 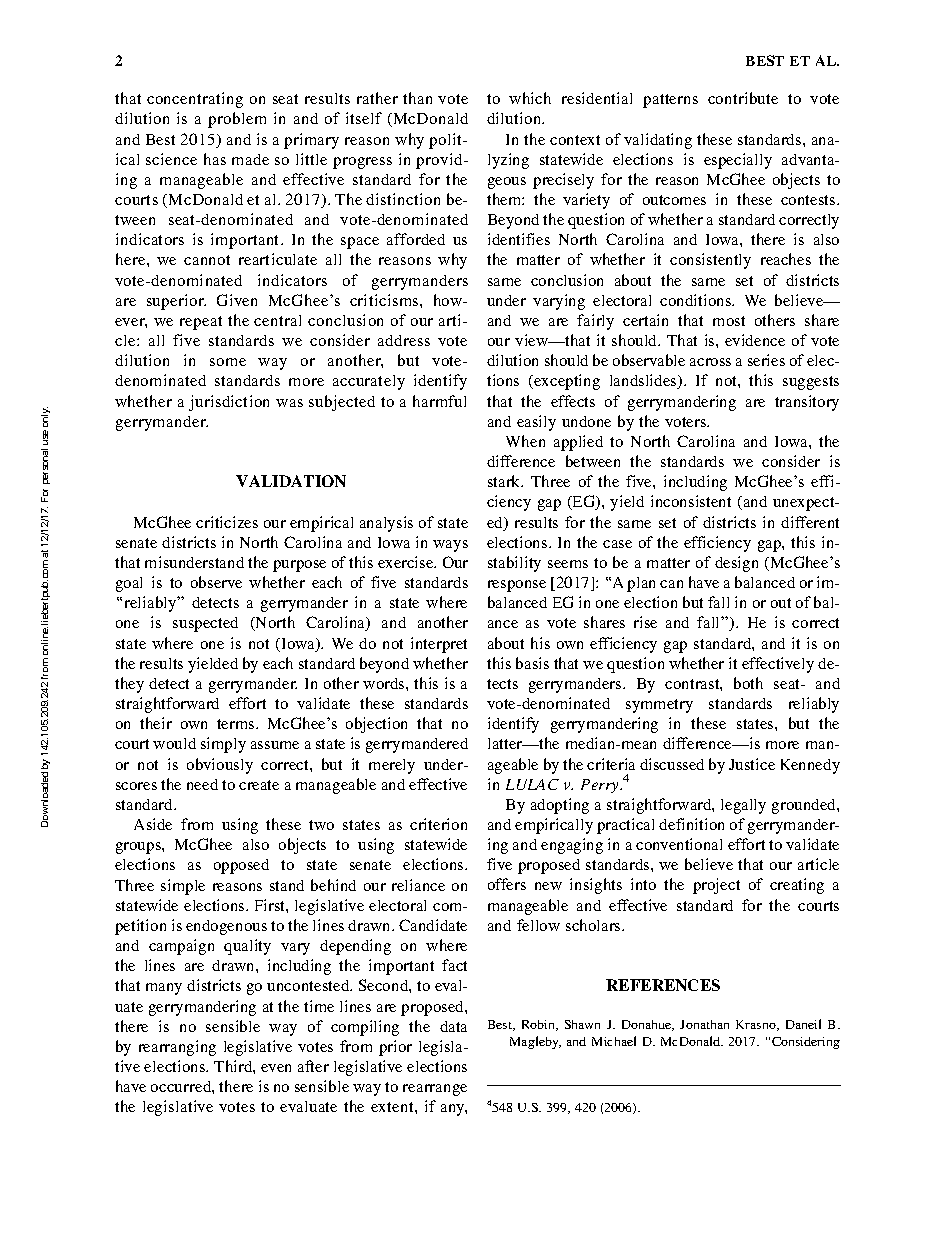 I want to click on contribute, so click(x=743, y=98).
